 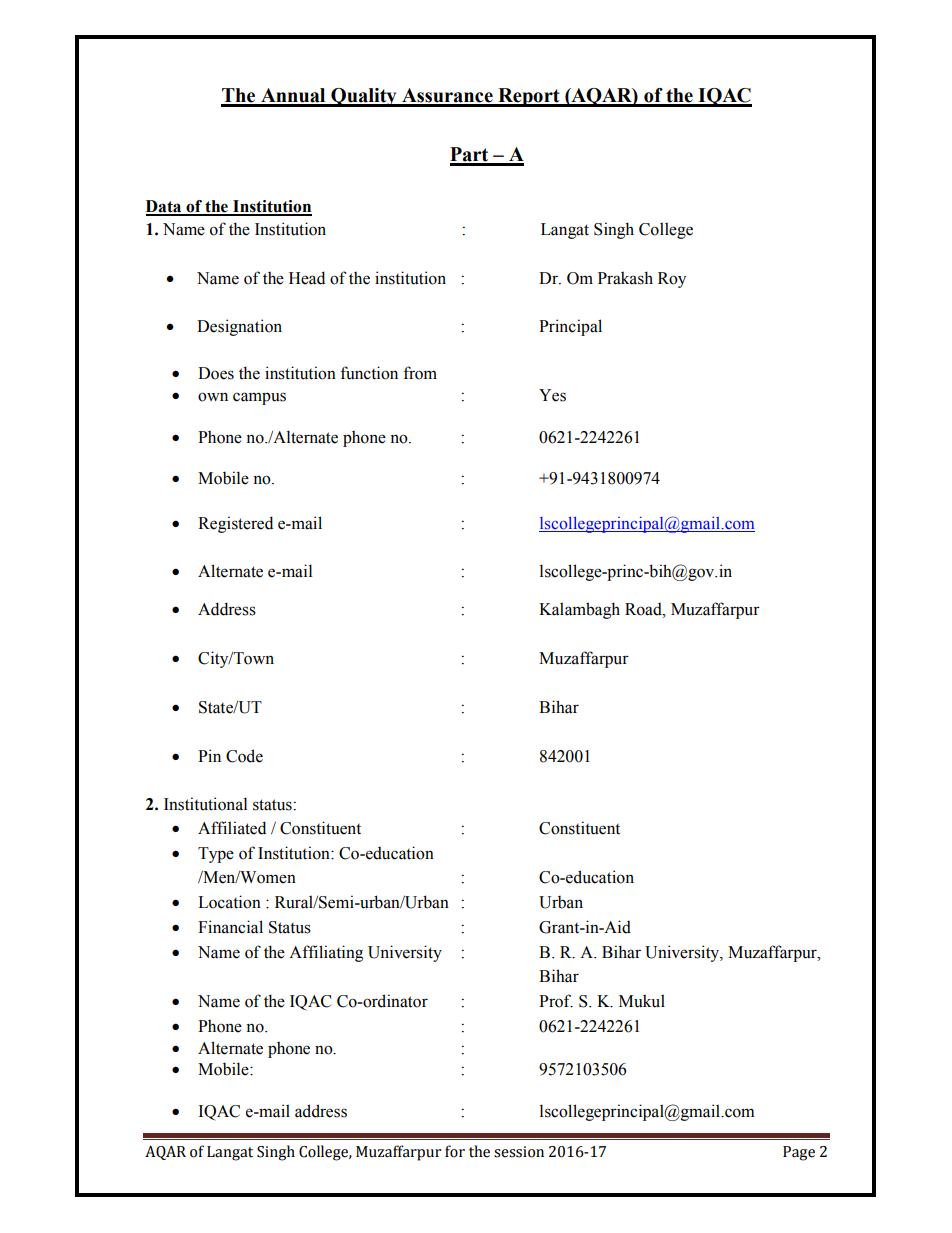 What do you see at coordinates (529, 97) in the page?
I see `Report` at bounding box center [529, 97].
